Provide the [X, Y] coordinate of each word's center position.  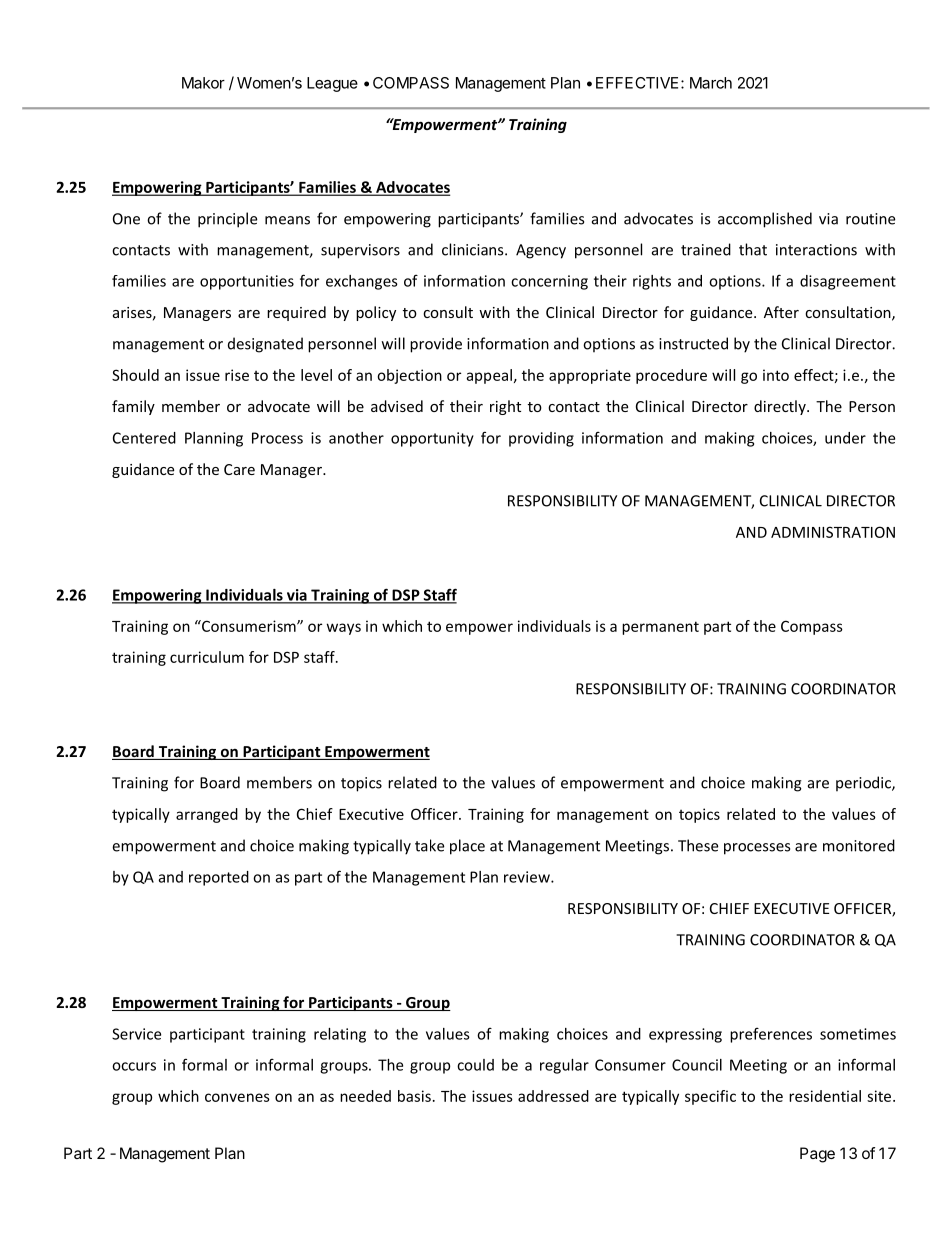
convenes [237, 1097]
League [332, 84]
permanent [660, 628]
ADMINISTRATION [833, 532]
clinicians [474, 249]
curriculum [207, 657]
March [711, 83]
